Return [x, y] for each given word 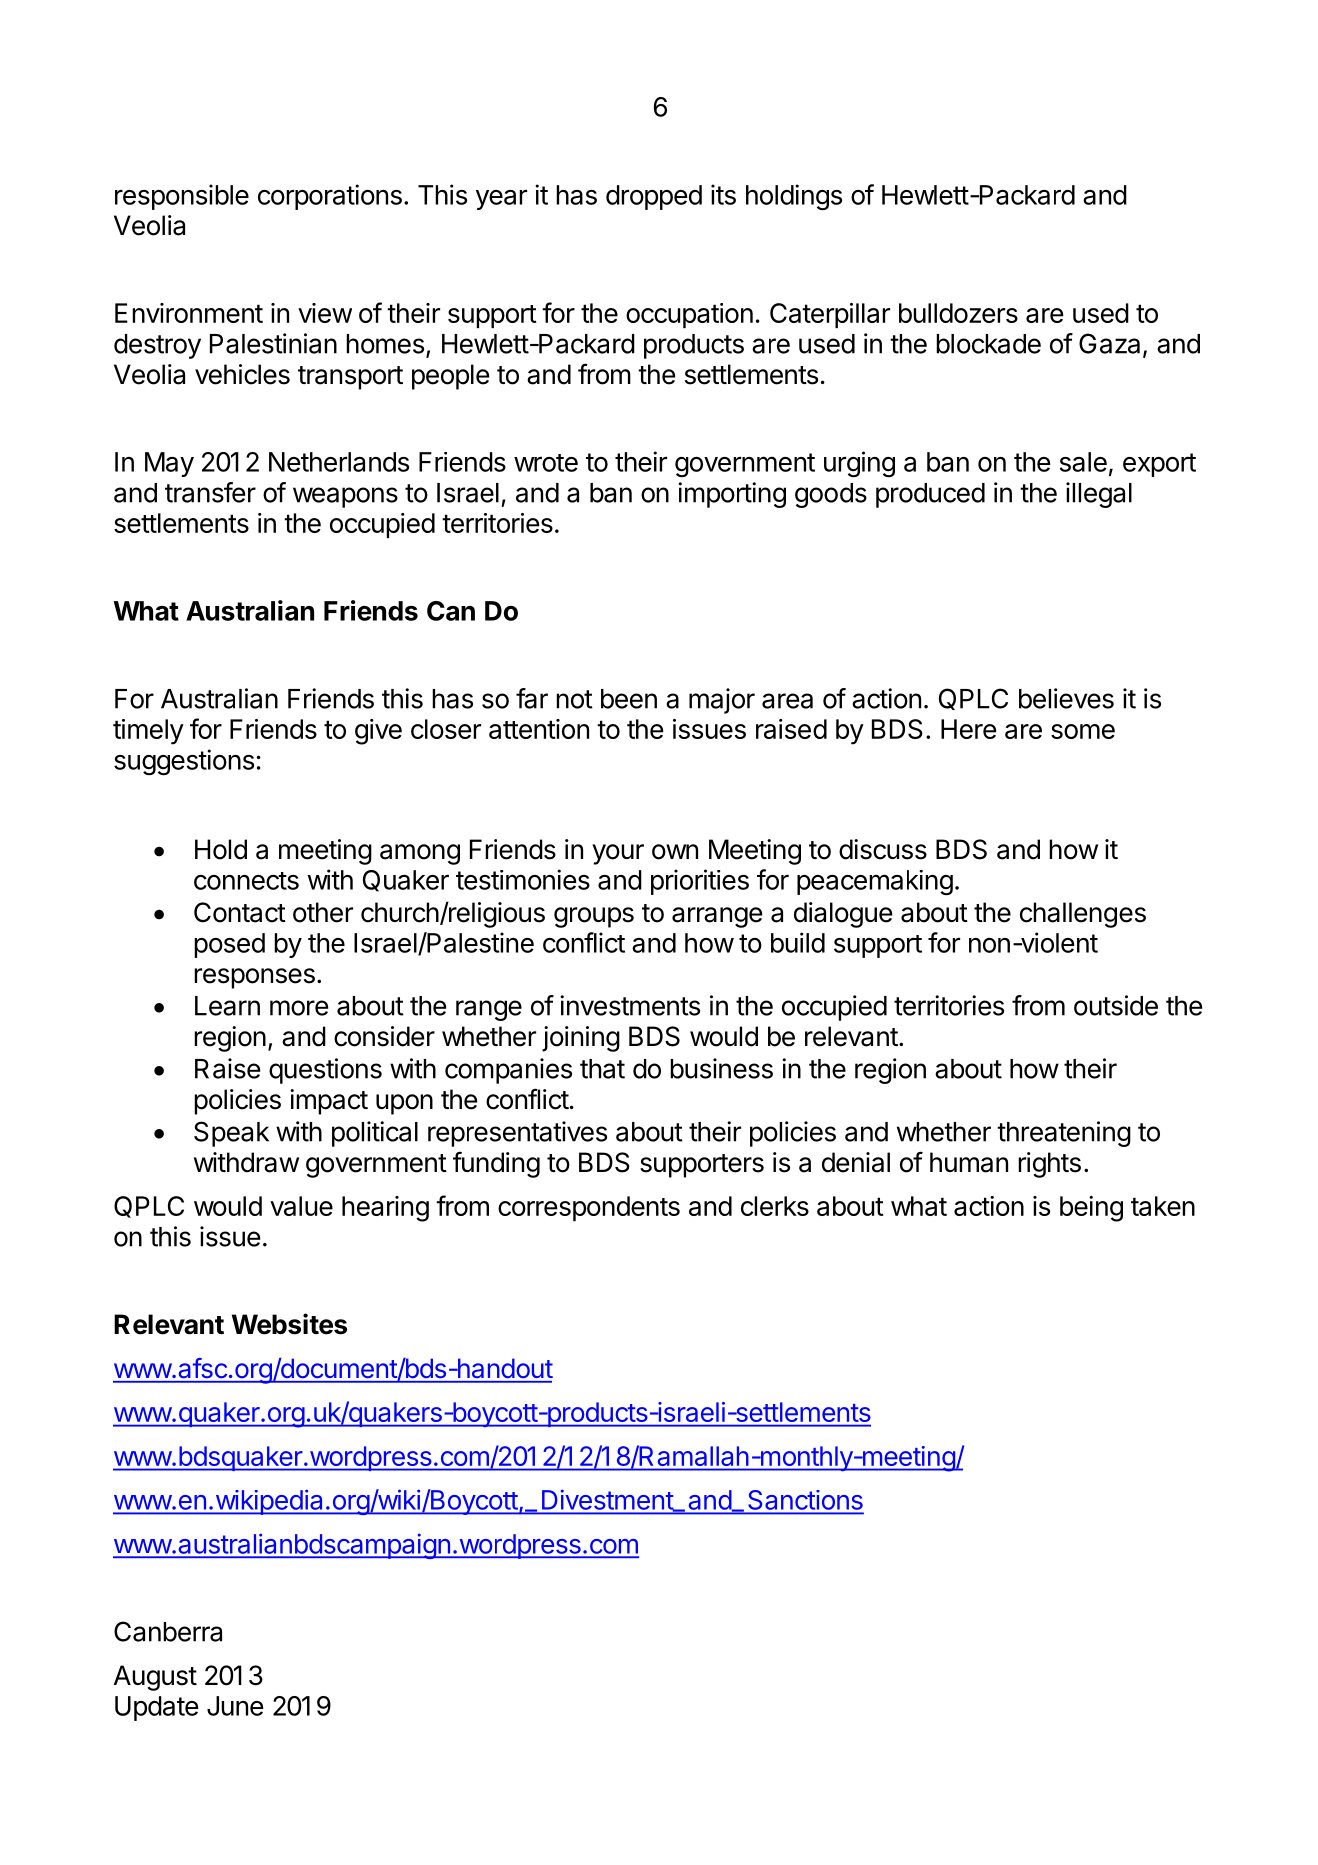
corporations [330, 197]
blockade [988, 344]
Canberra [168, 1631]
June [235, 1706]
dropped [654, 197]
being [1091, 1209]
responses [254, 978]
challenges [1083, 915]
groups [594, 917]
